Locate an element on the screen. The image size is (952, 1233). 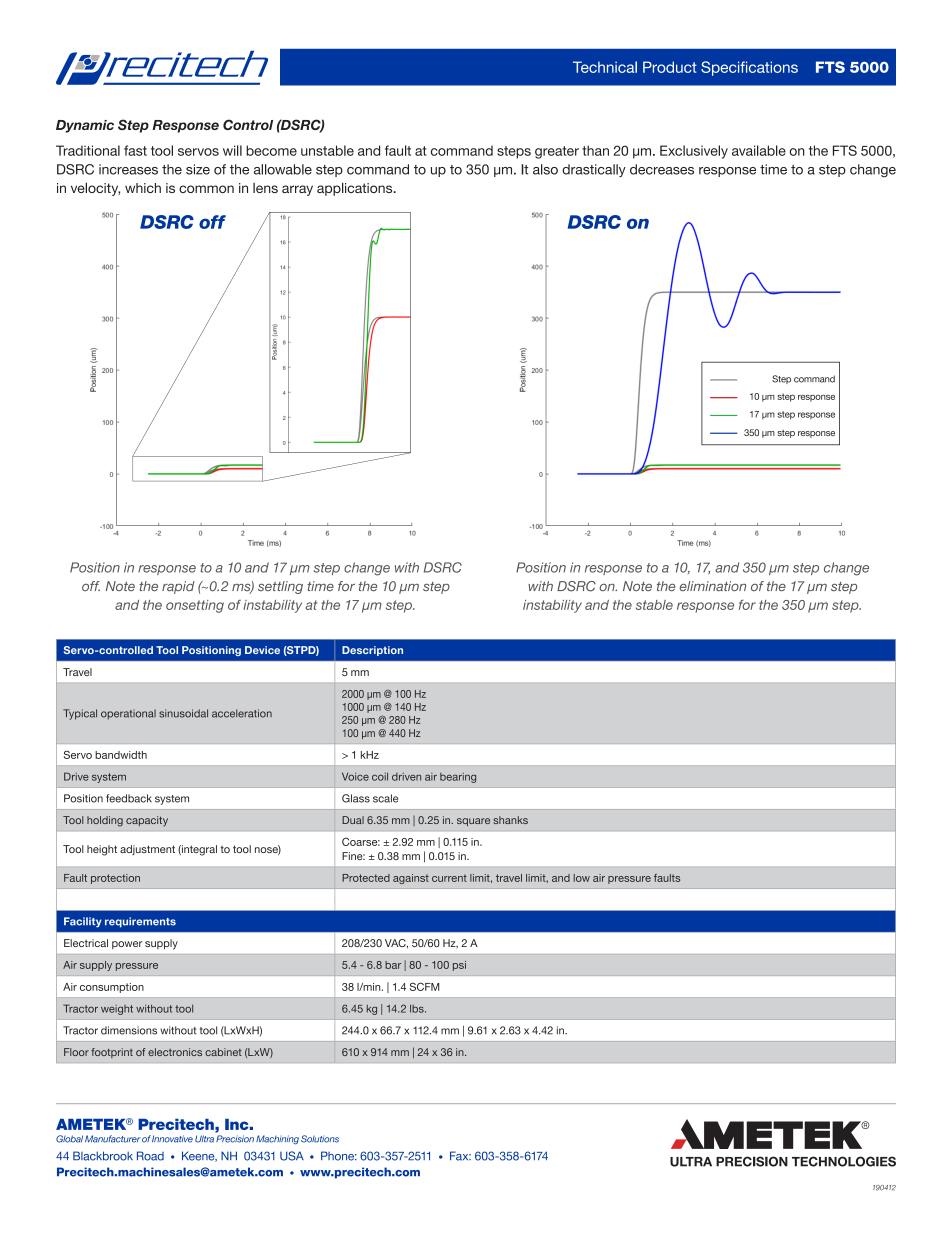
adjustment is located at coordinates (147, 850).
